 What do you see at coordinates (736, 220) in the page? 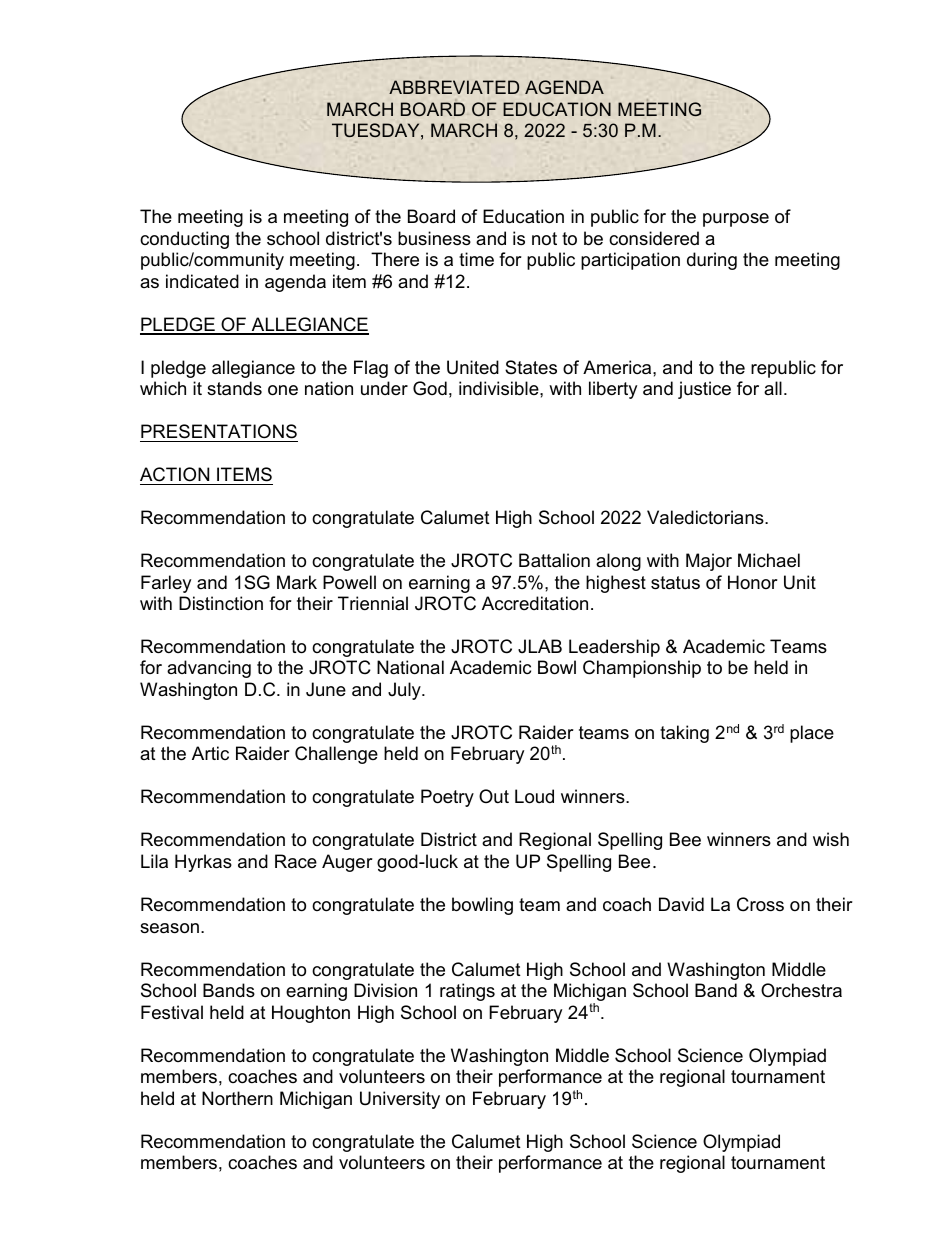
I see `purpose` at bounding box center [736, 220].
